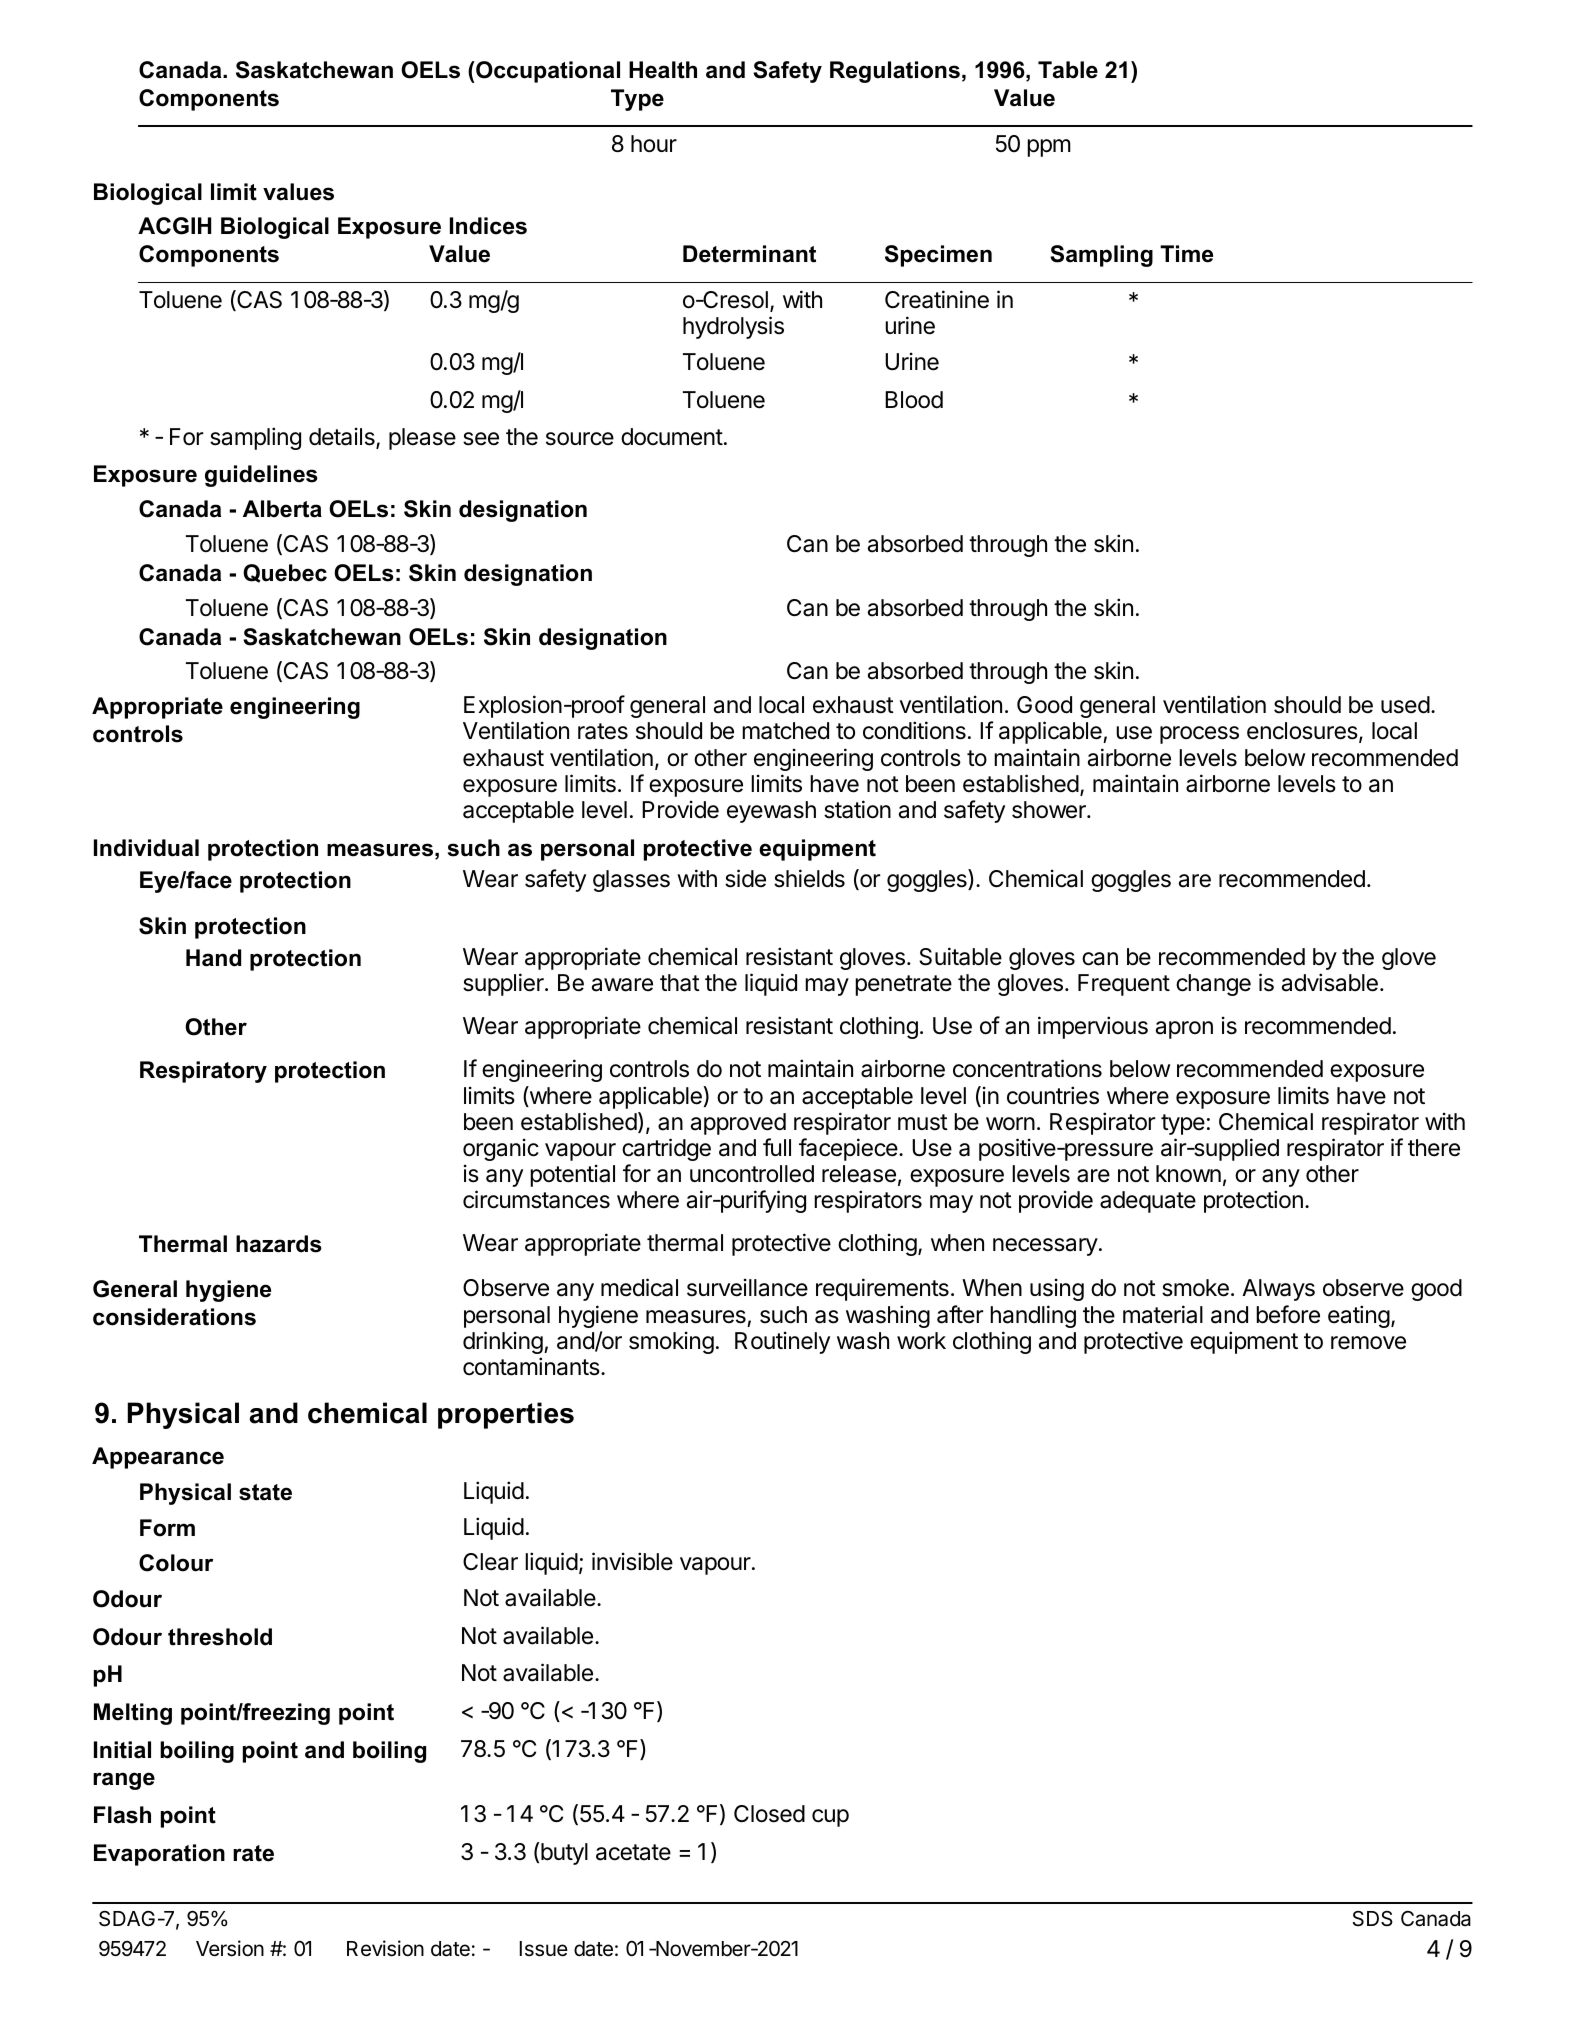 The width and height of the page is (1572, 2035). What do you see at coordinates (654, 144) in the page?
I see `hour` at bounding box center [654, 144].
